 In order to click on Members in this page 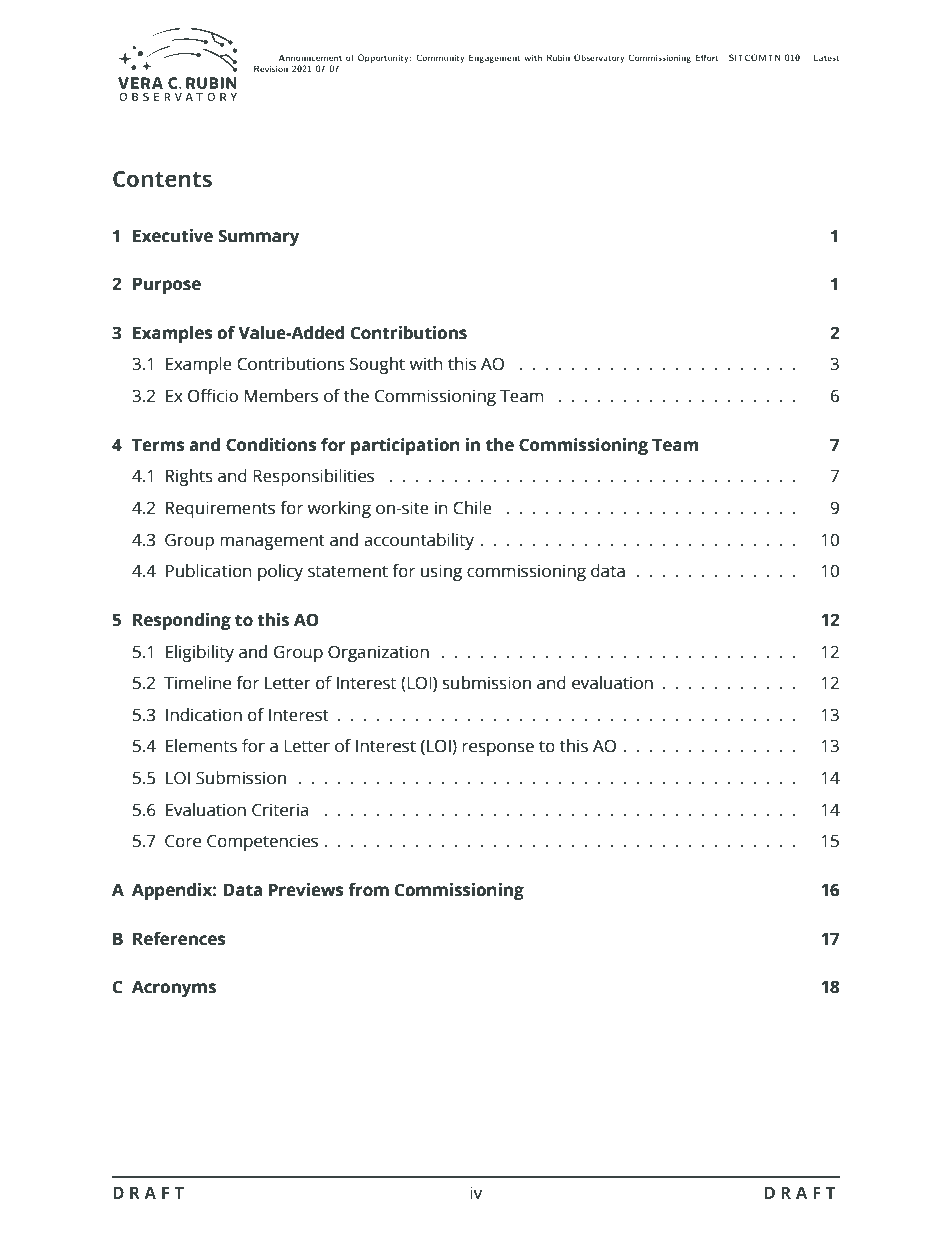, I will do `click(281, 396)`.
